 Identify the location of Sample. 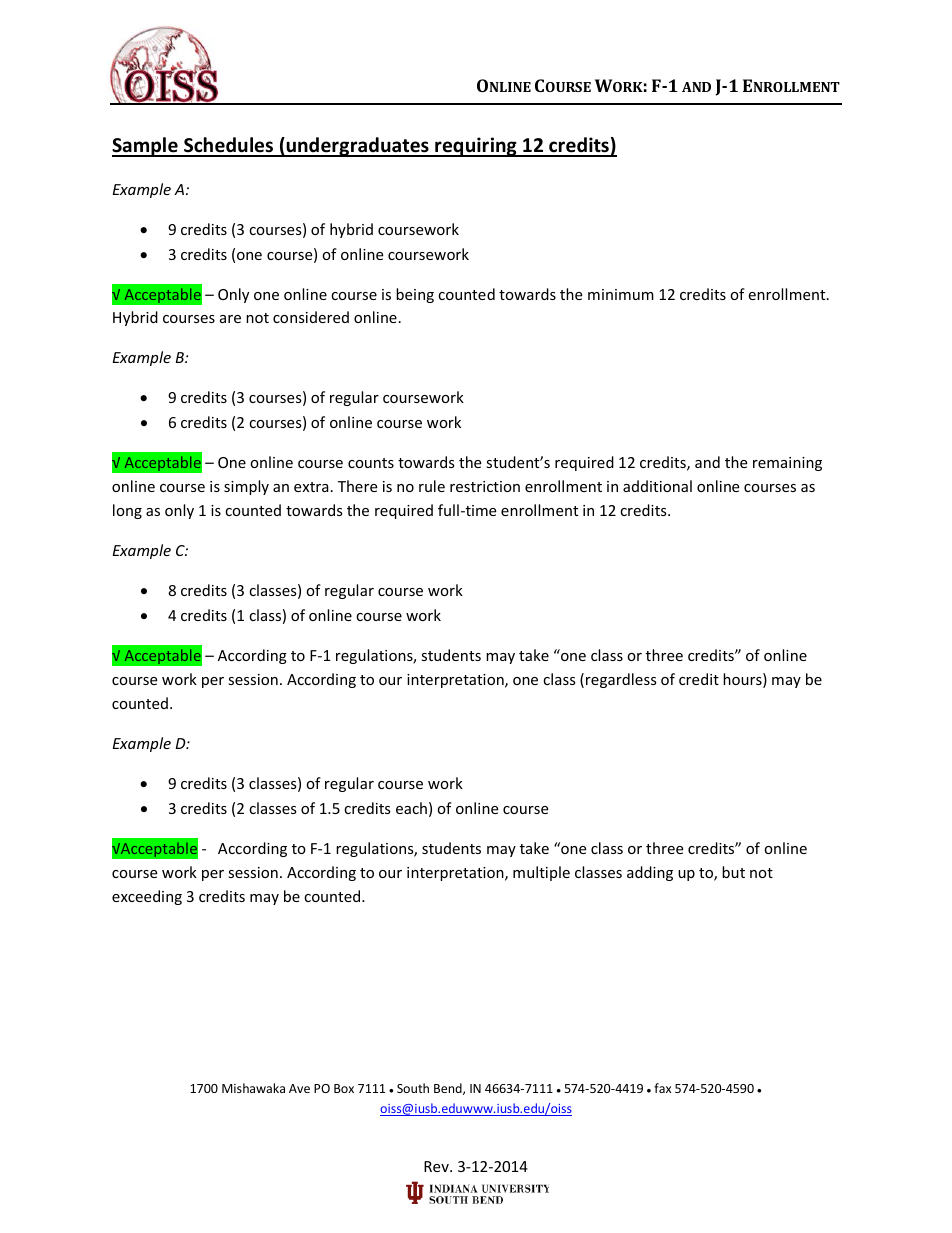
(146, 147).
